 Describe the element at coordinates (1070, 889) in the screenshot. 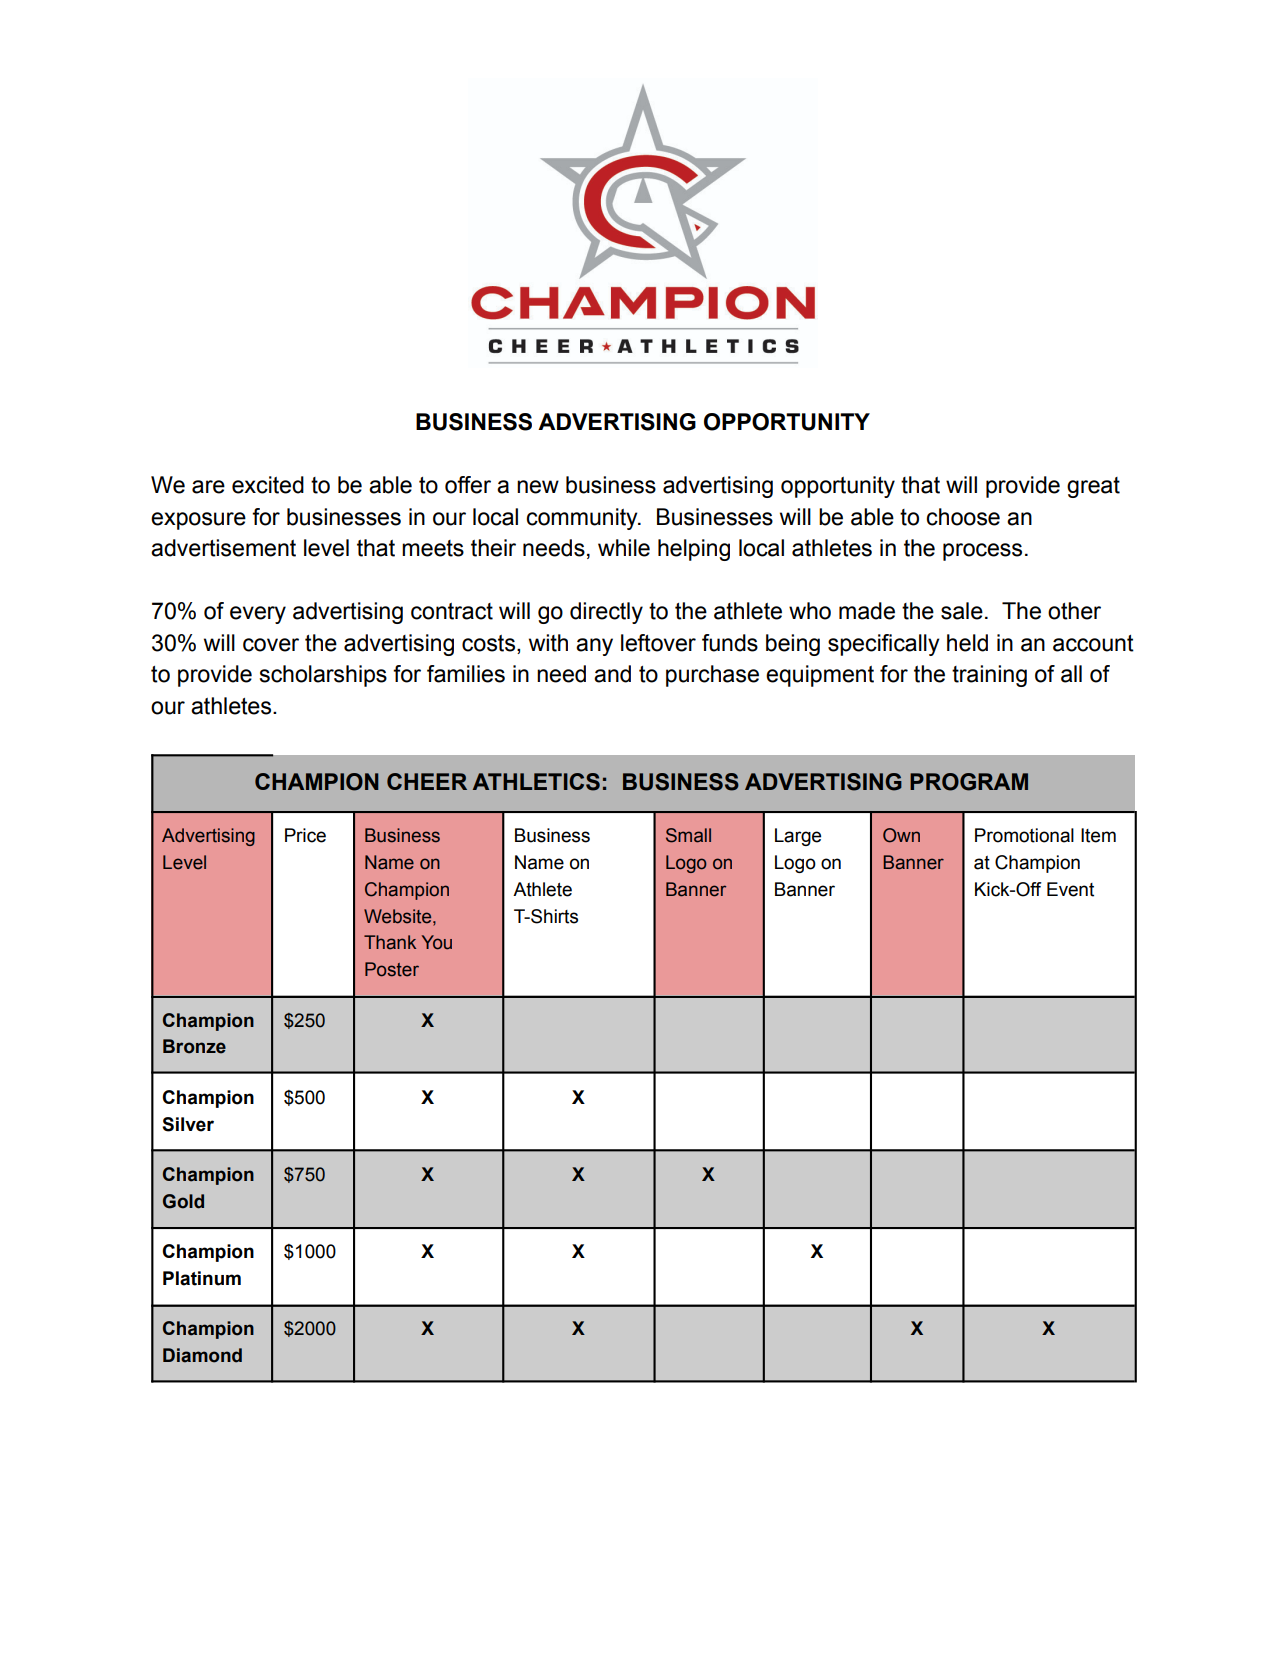

I see `Event` at that location.
